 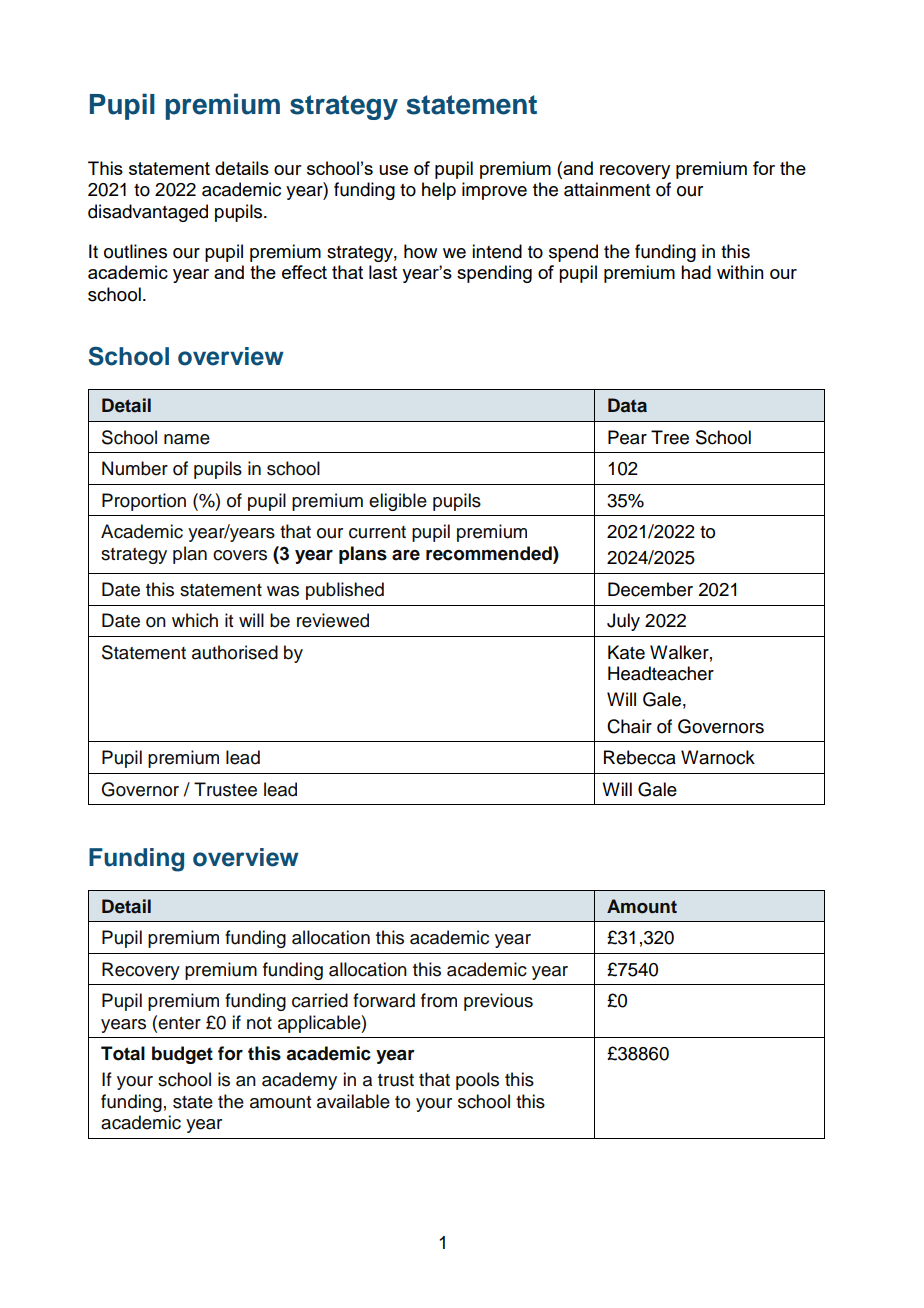 What do you see at coordinates (187, 439) in the page?
I see `name` at bounding box center [187, 439].
